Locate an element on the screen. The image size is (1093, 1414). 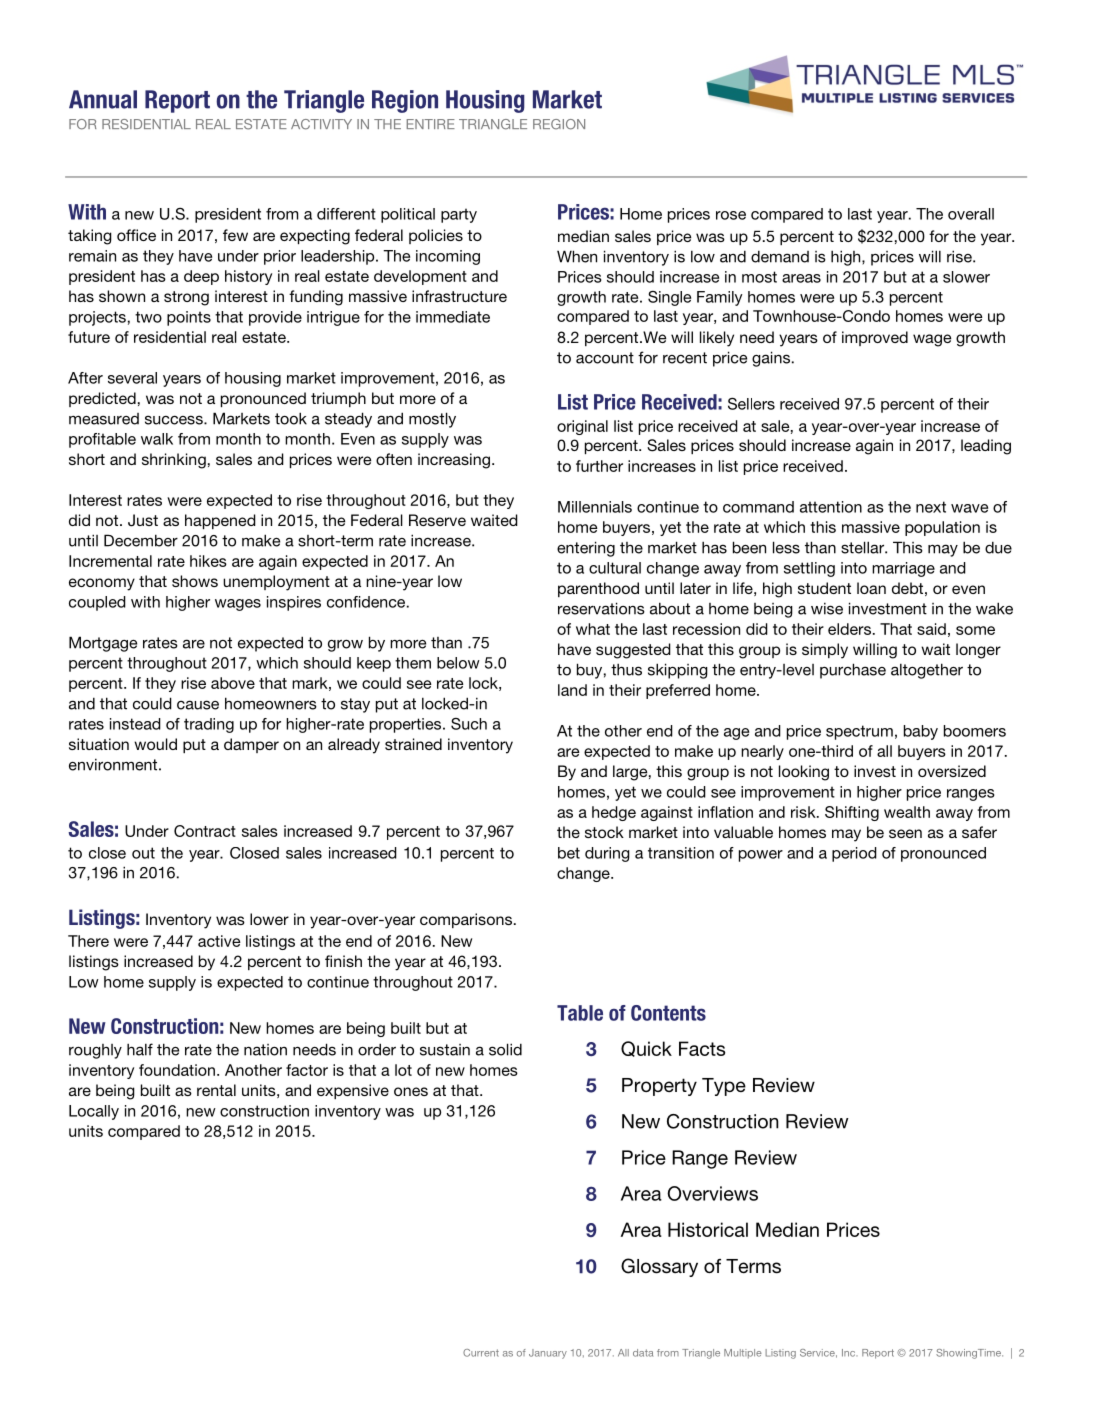
land is located at coordinates (572, 690).
